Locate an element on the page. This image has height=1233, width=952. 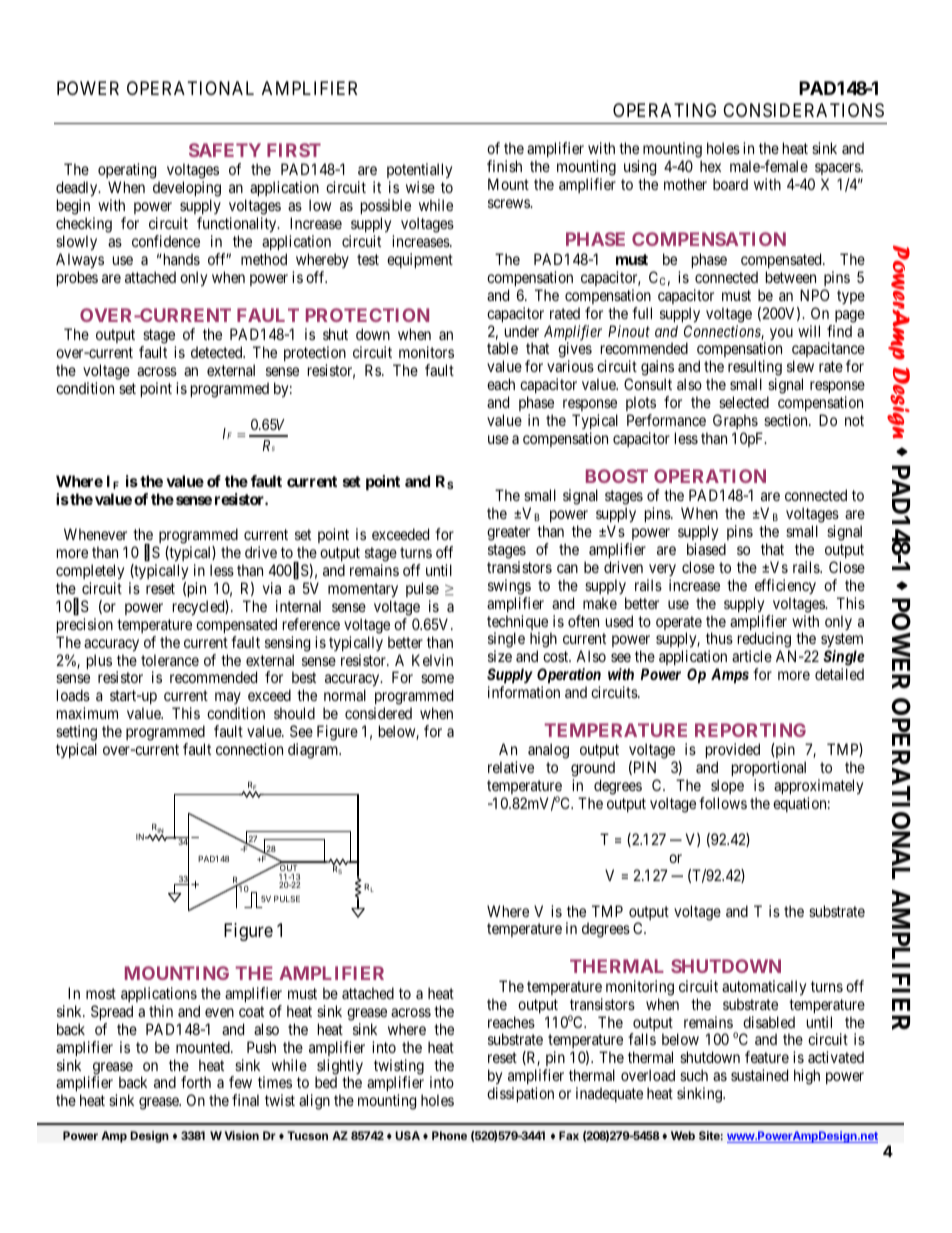
you is located at coordinates (781, 334).
